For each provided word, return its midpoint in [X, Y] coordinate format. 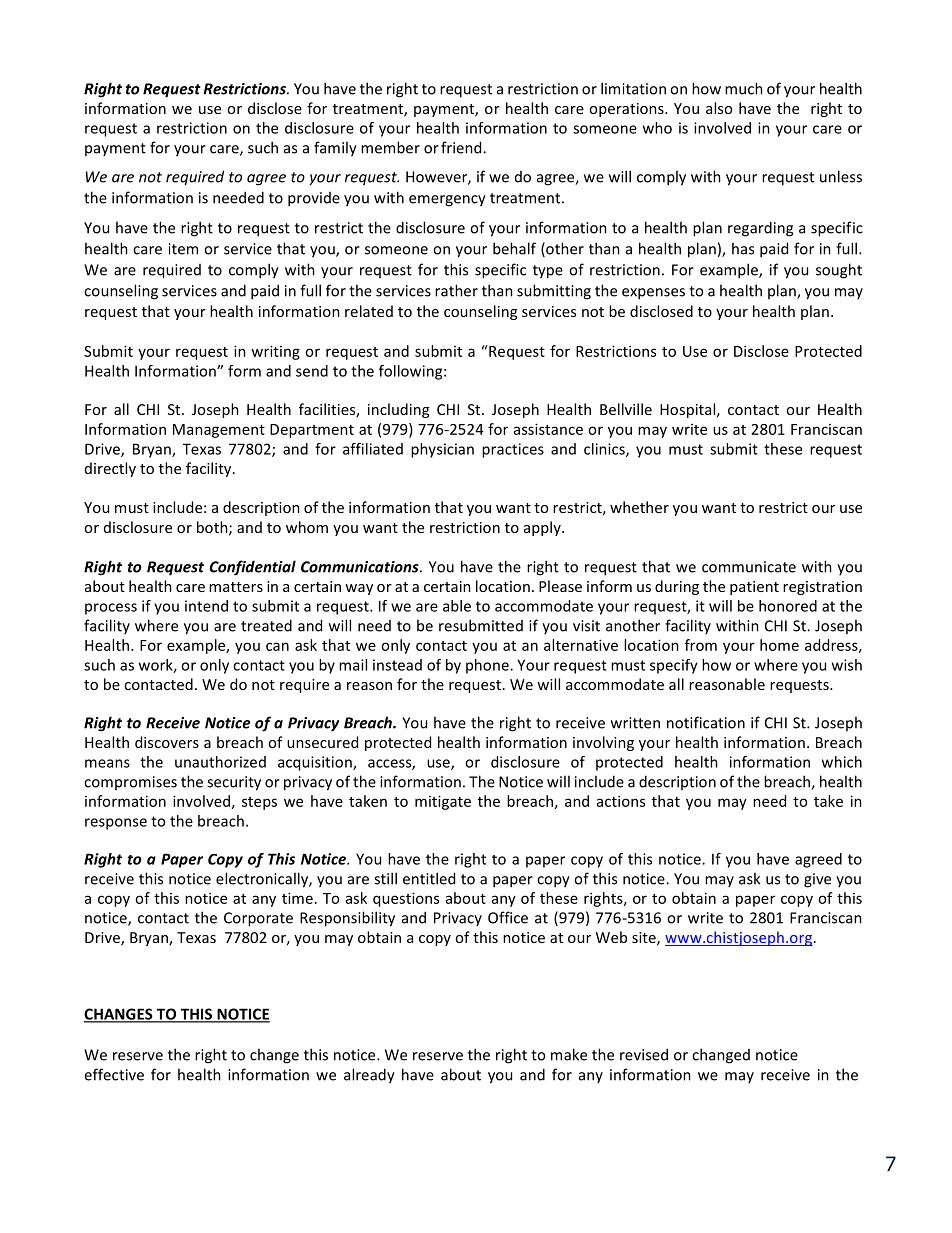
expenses [653, 294]
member [390, 147]
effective [114, 1074]
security [234, 783]
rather [456, 290]
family [335, 149]
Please [560, 586]
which [842, 762]
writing [275, 352]
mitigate [443, 802]
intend [206, 606]
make [569, 1054]
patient [754, 588]
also [719, 108]
